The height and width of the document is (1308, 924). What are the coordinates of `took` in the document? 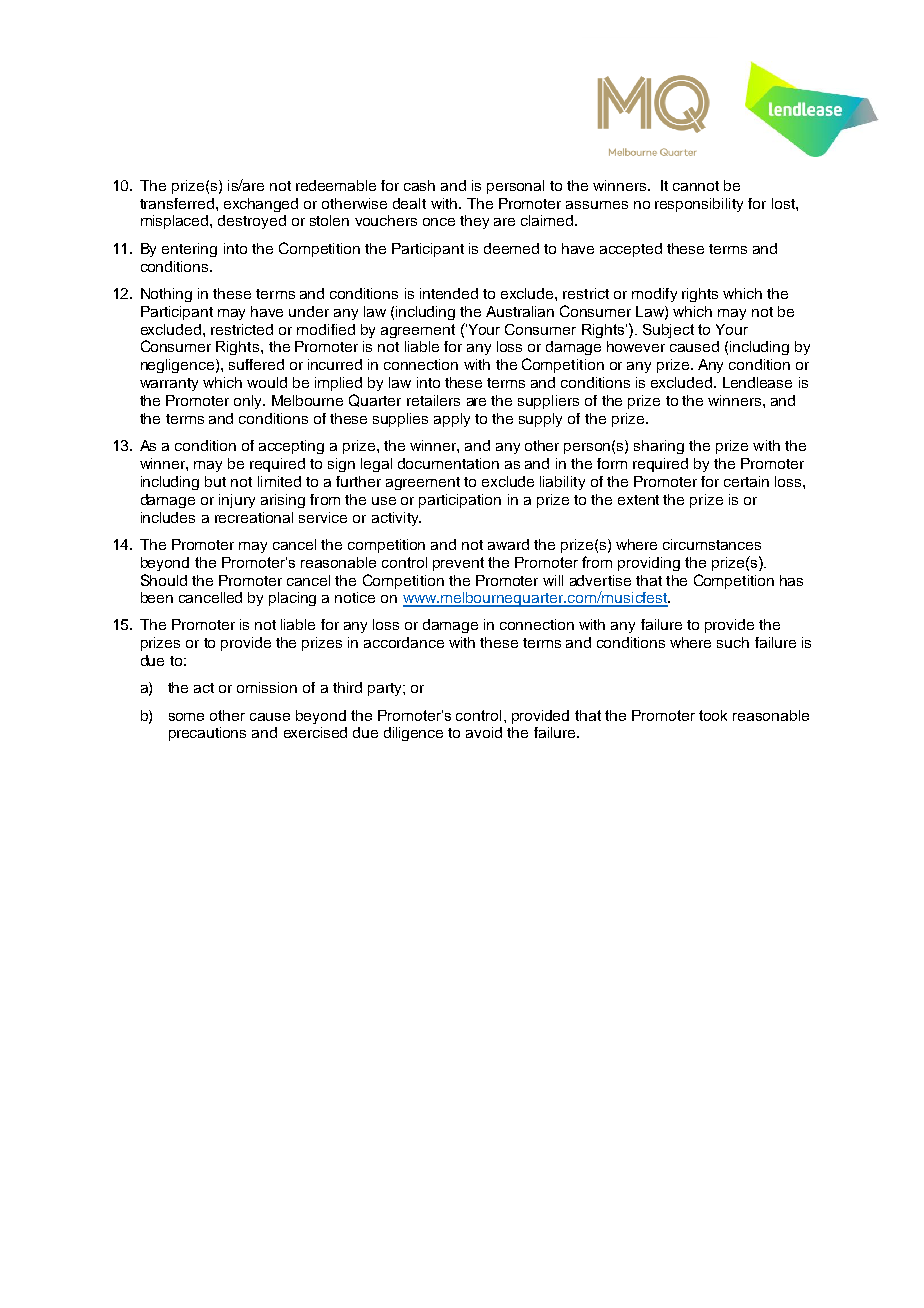 It's located at (713, 715).
